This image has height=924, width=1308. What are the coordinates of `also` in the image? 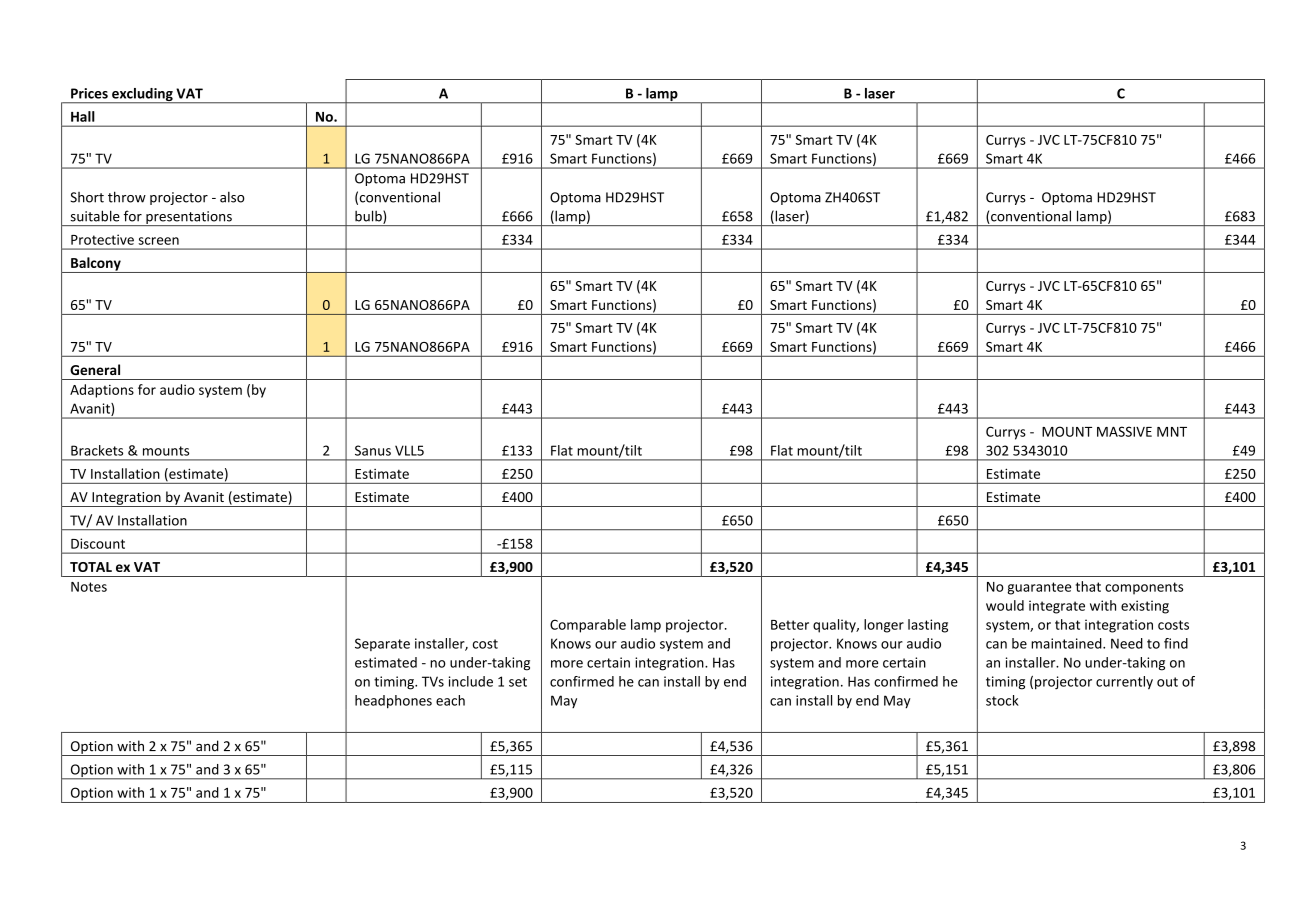 It's located at (232, 197).
